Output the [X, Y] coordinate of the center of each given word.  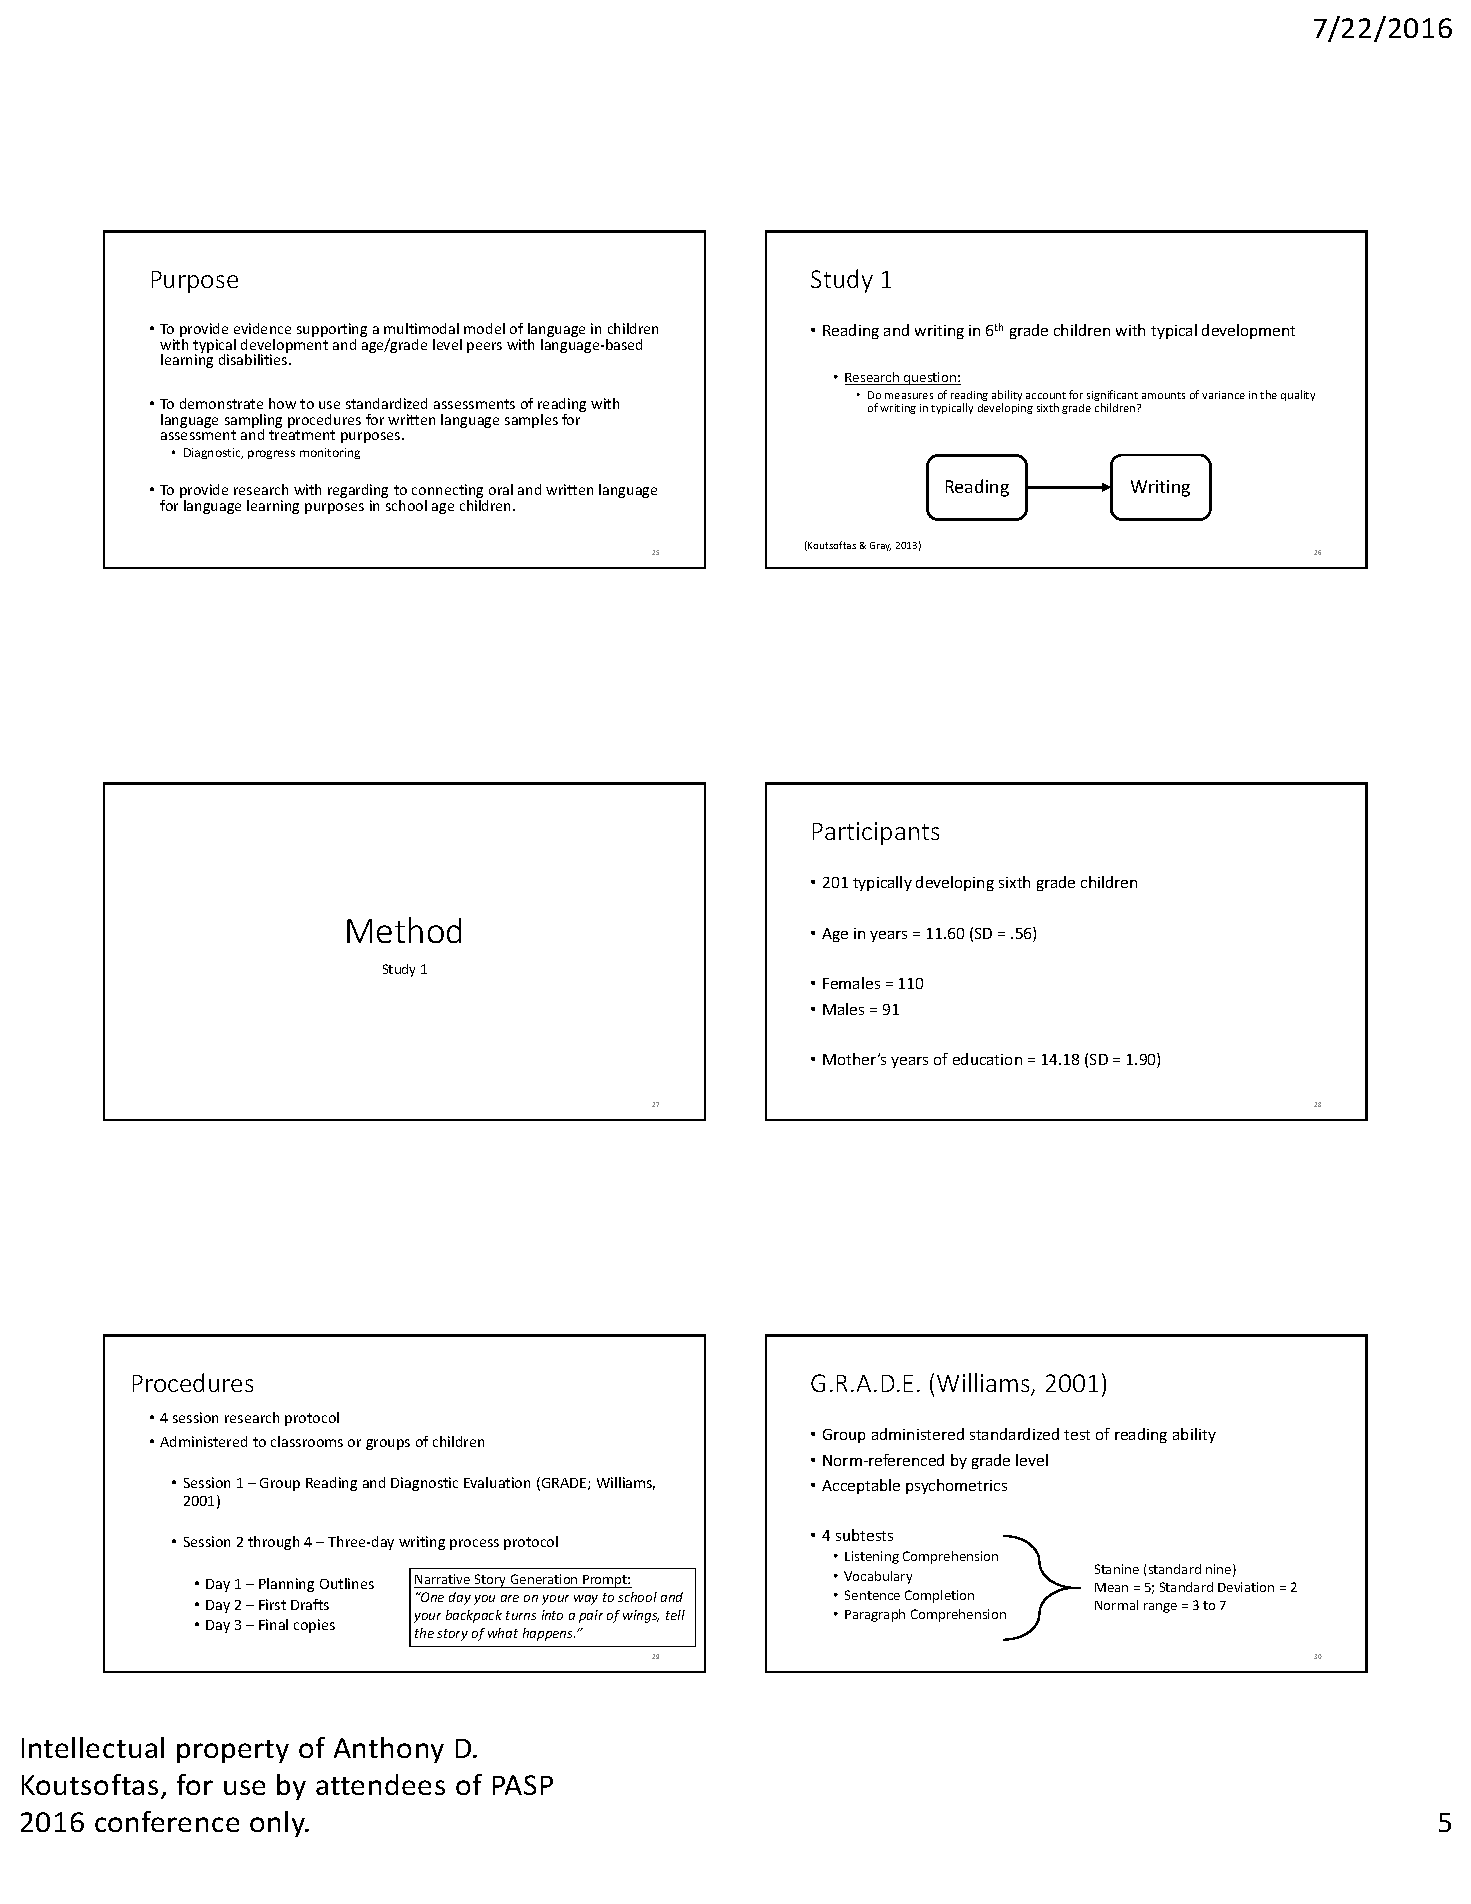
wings [641, 1616]
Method [404, 930]
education [987, 1059]
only [278, 1824]
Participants [876, 833]
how [282, 403]
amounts [1163, 395]
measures [909, 396]
